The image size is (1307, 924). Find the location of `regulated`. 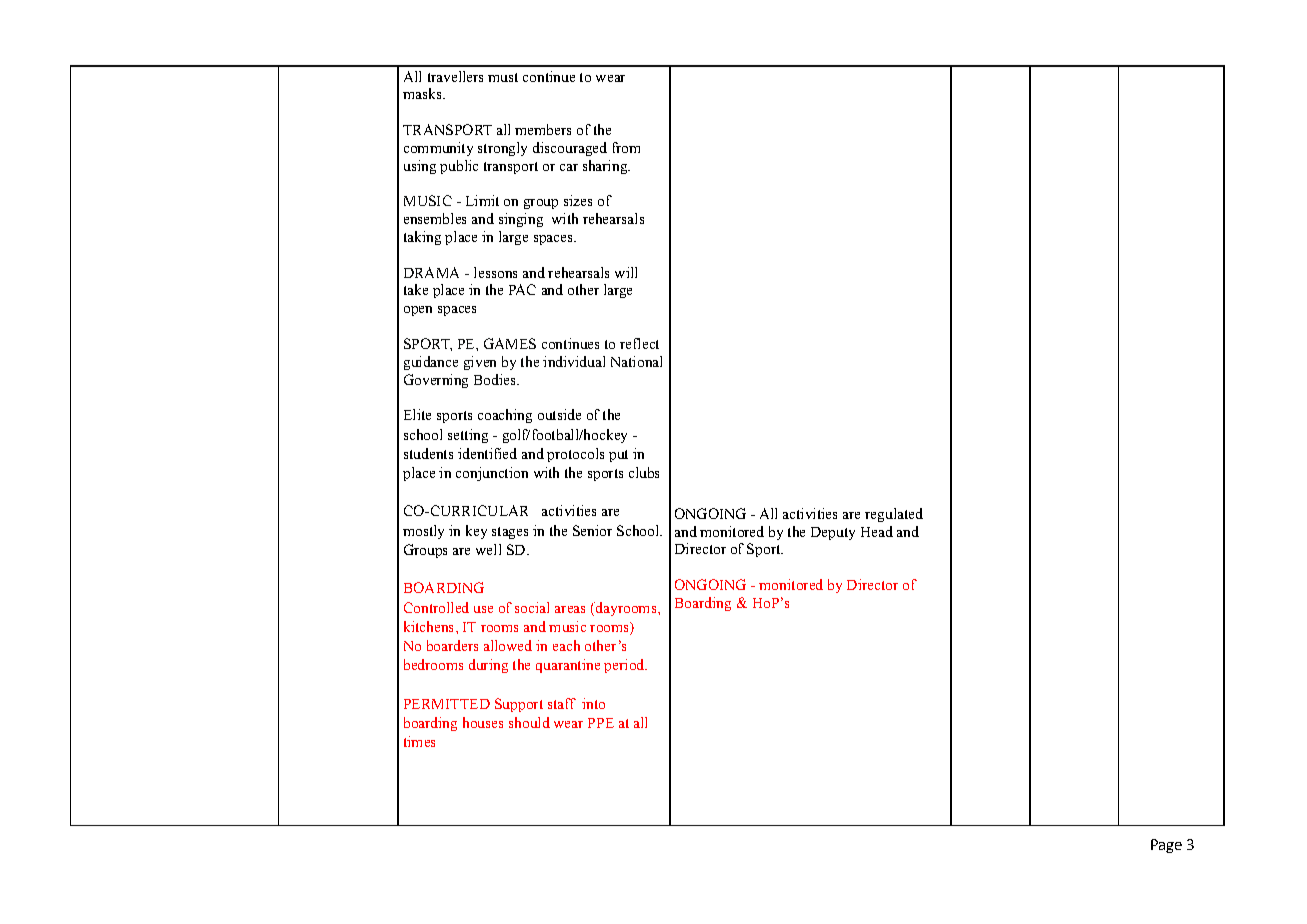

regulated is located at coordinates (894, 515).
